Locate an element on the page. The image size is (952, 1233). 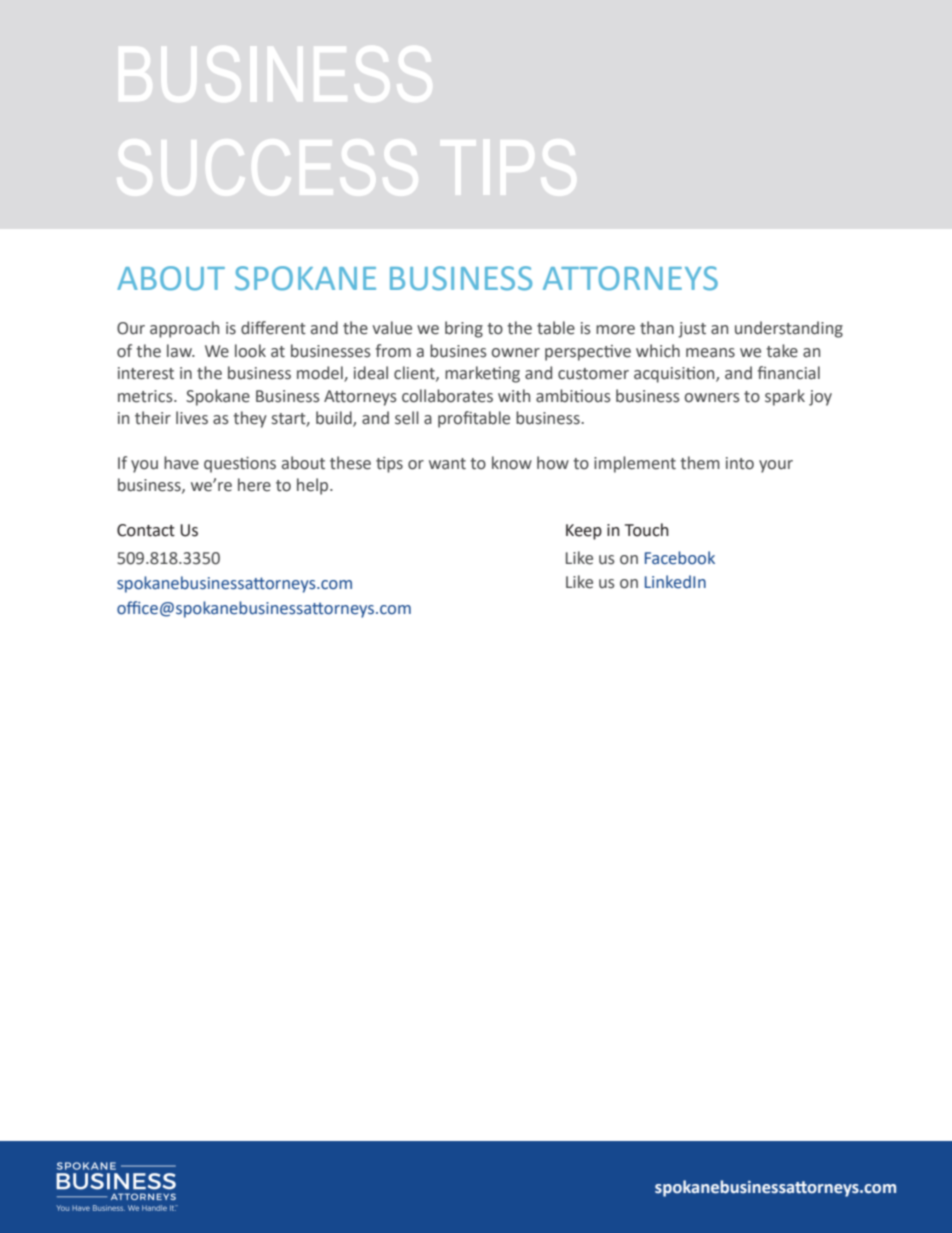
know is located at coordinates (512, 463).
